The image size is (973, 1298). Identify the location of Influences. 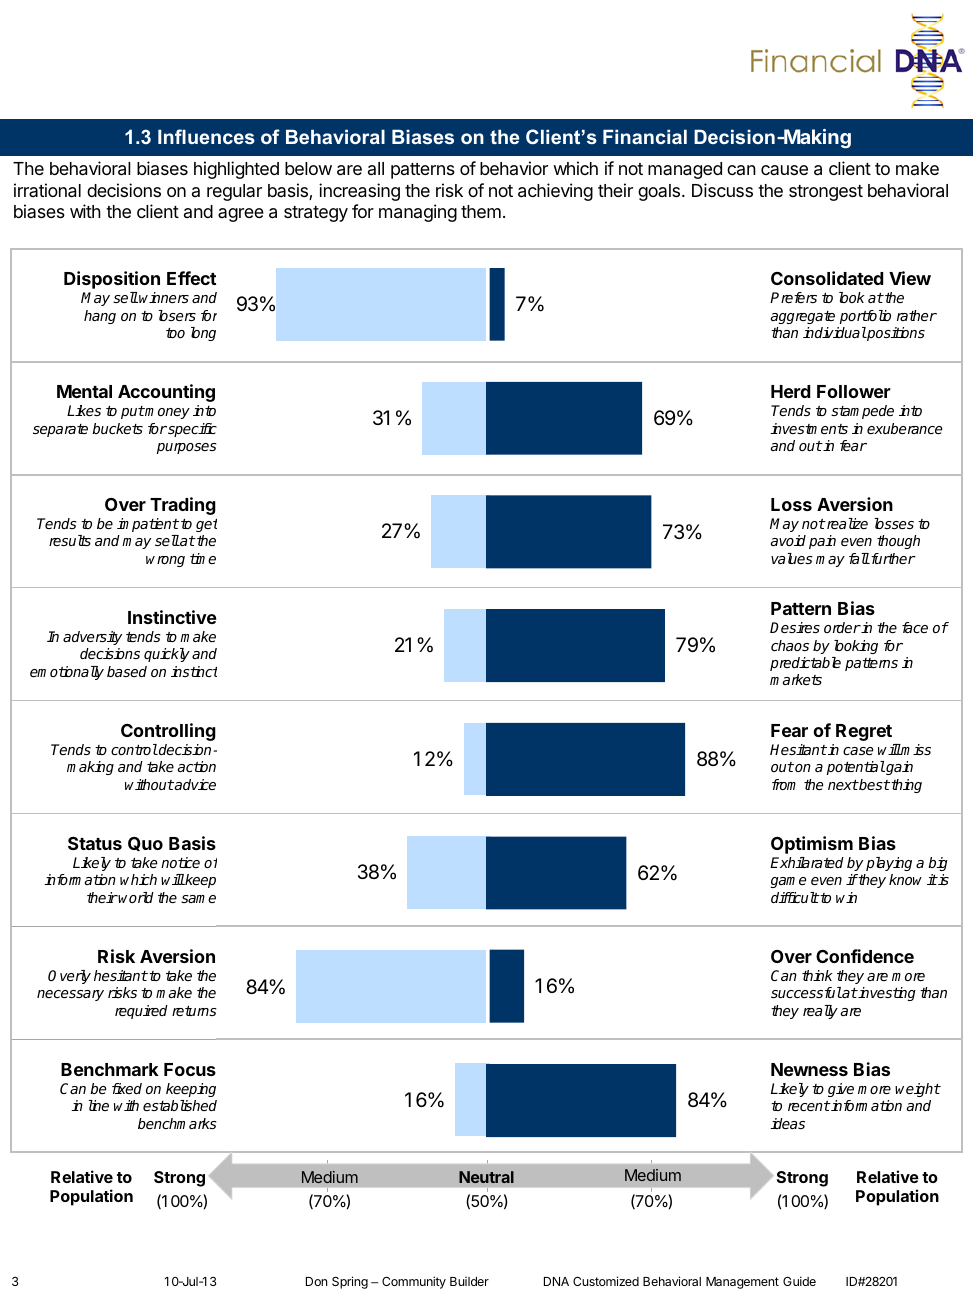
(206, 136).
